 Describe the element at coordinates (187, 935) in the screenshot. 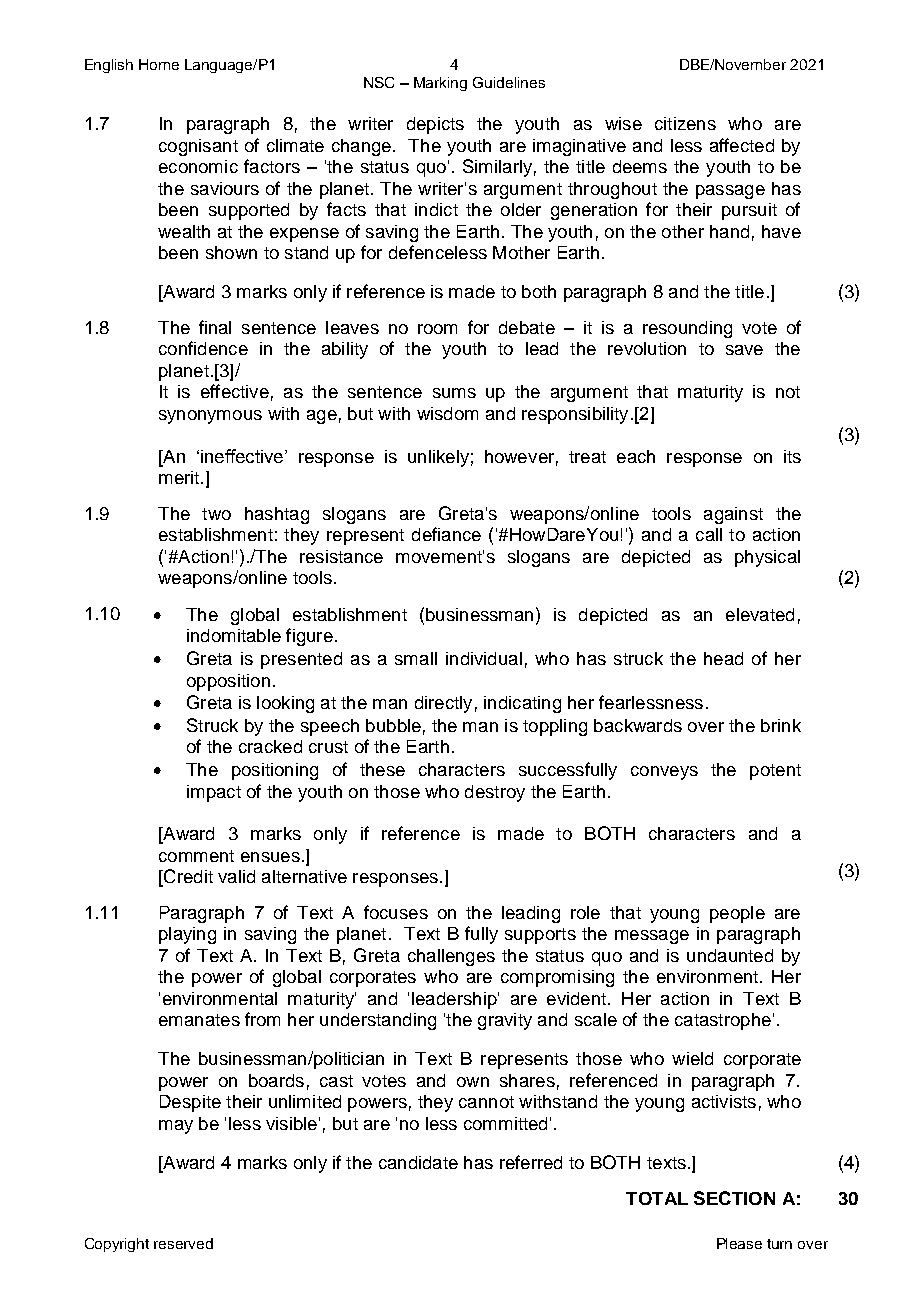

I see `playing` at that location.
